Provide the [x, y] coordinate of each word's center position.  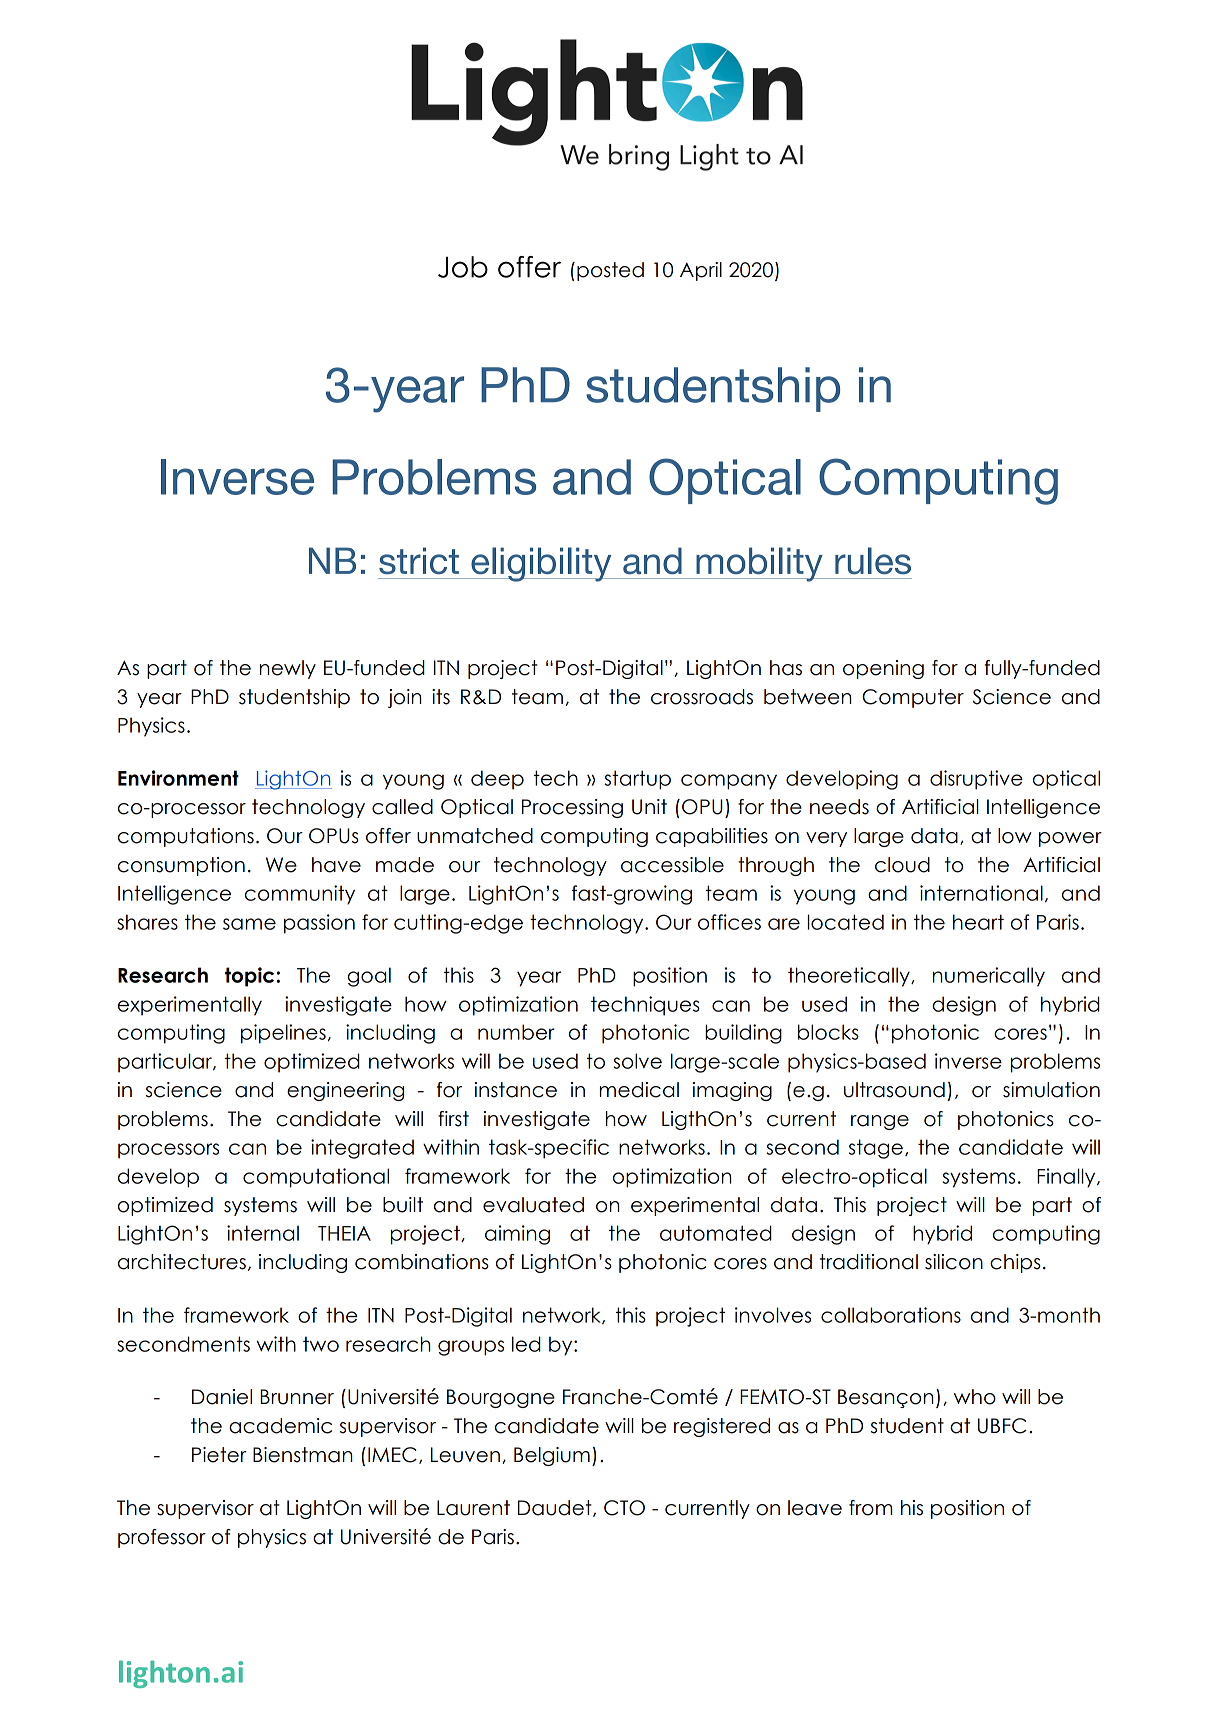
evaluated [533, 1205]
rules [873, 560]
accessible [672, 865]
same [249, 924]
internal [263, 1233]
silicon [954, 1262]
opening [883, 669]
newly [288, 669]
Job [463, 267]
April [701, 271]
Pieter [219, 1455]
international [981, 893]
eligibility [541, 564]
